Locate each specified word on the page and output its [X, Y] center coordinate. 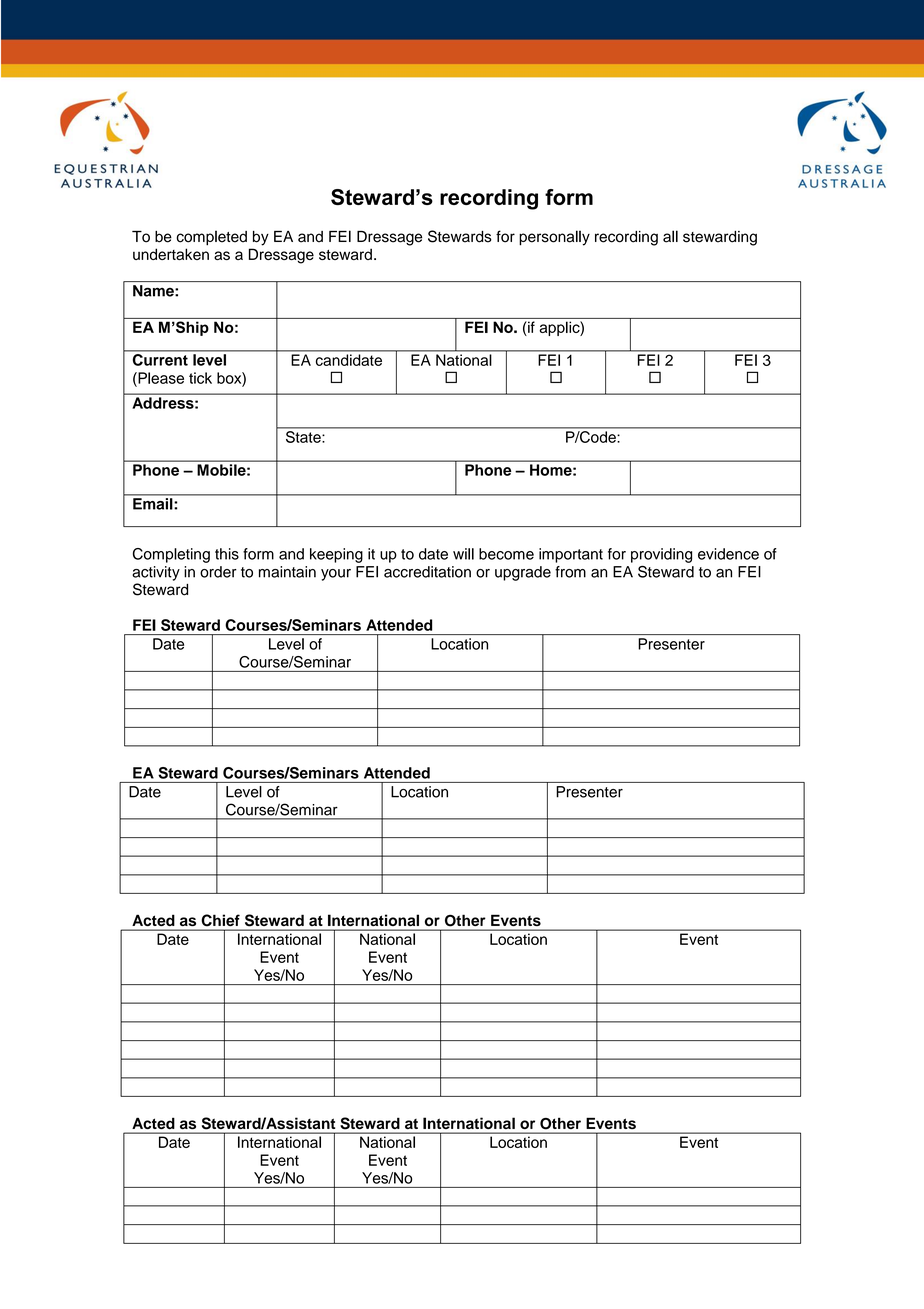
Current [160, 360]
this [227, 554]
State [303, 437]
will [463, 554]
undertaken [171, 254]
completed [211, 238]
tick [200, 378]
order [218, 572]
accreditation [427, 572]
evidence [728, 554]
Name [154, 291]
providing [661, 555]
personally [554, 238]
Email [152, 504]
